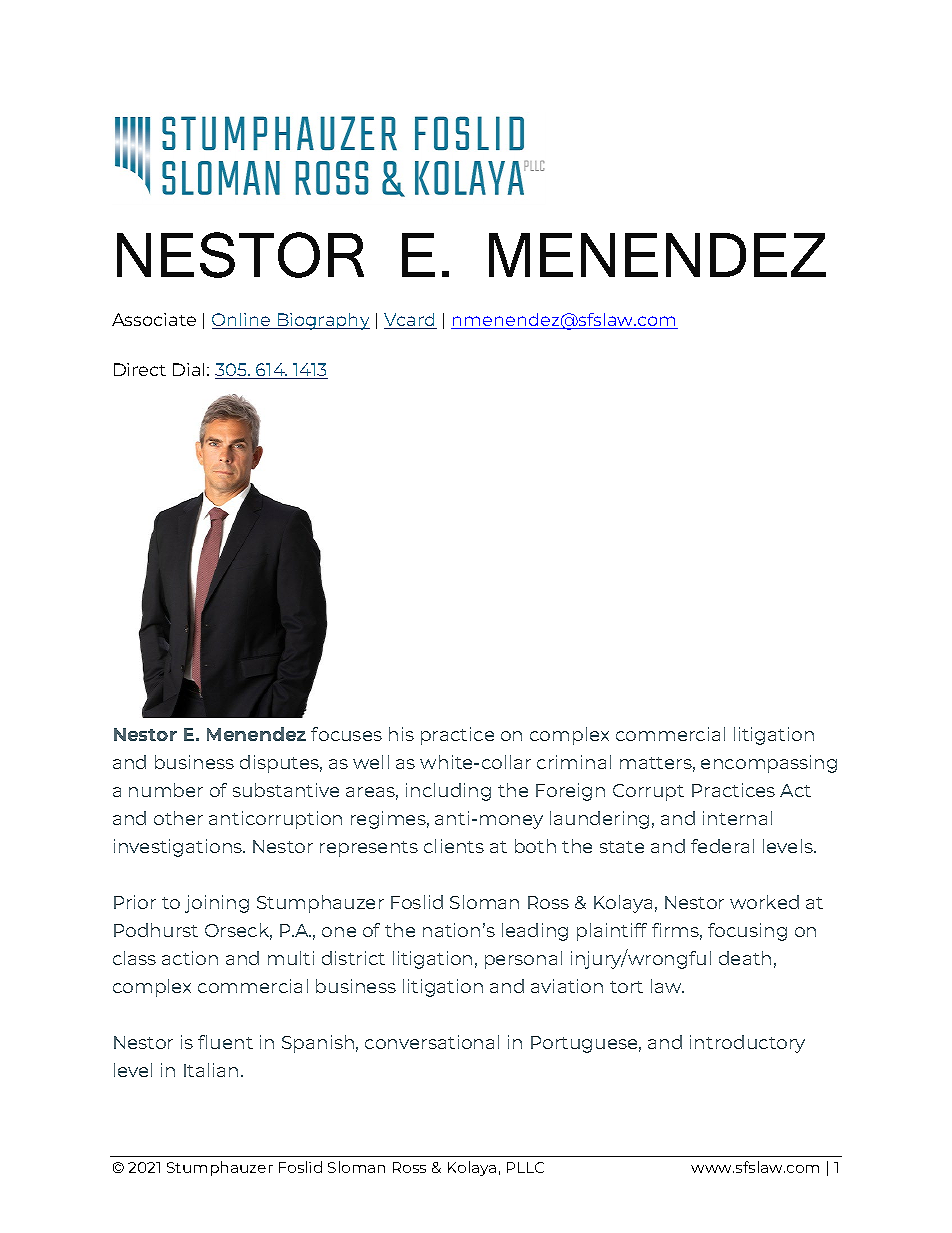 Image resolution: width=952 pixels, height=1233 pixels. What do you see at coordinates (166, 790) in the screenshot?
I see `number` at bounding box center [166, 790].
